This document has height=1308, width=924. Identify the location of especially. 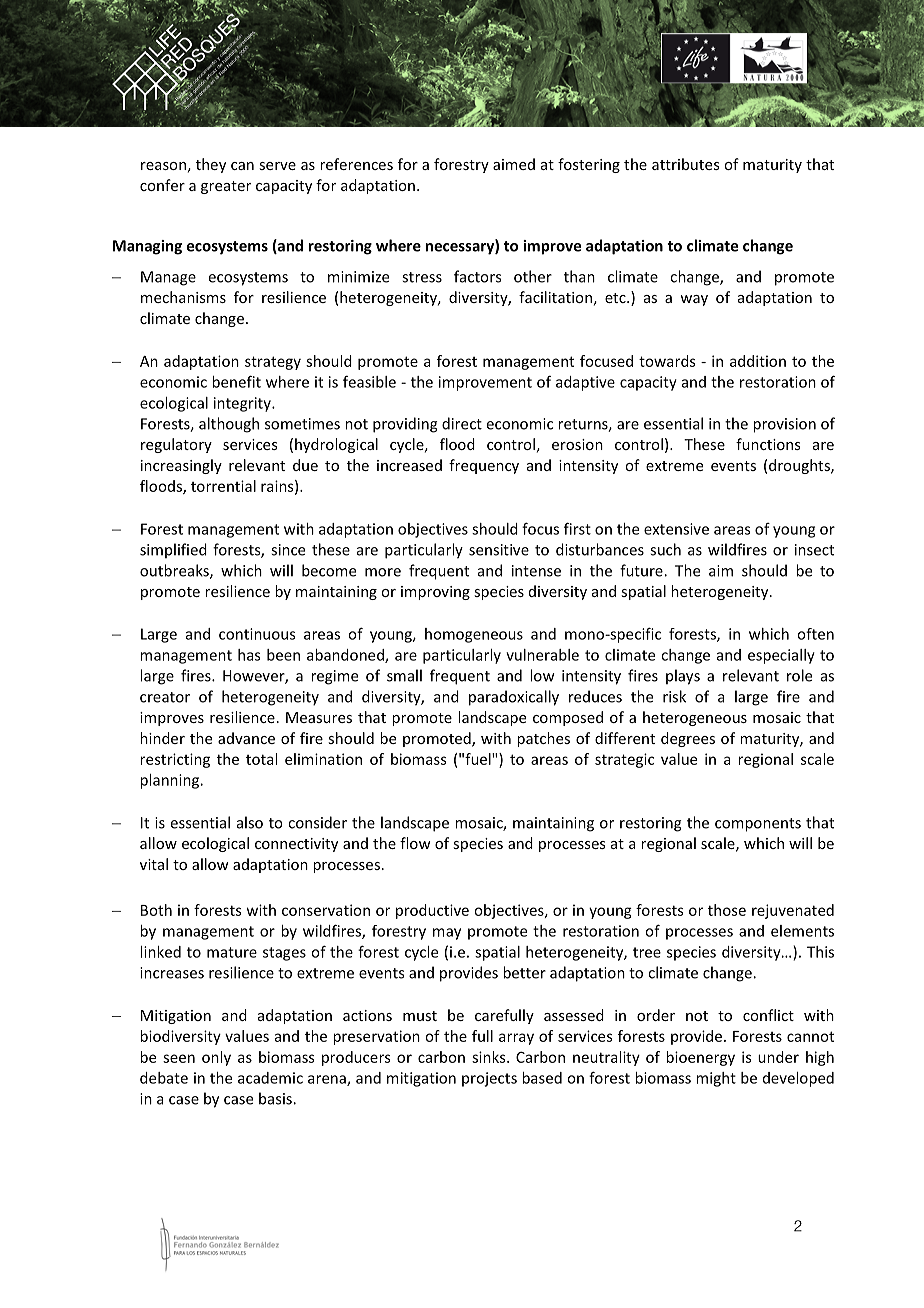
(781, 656).
